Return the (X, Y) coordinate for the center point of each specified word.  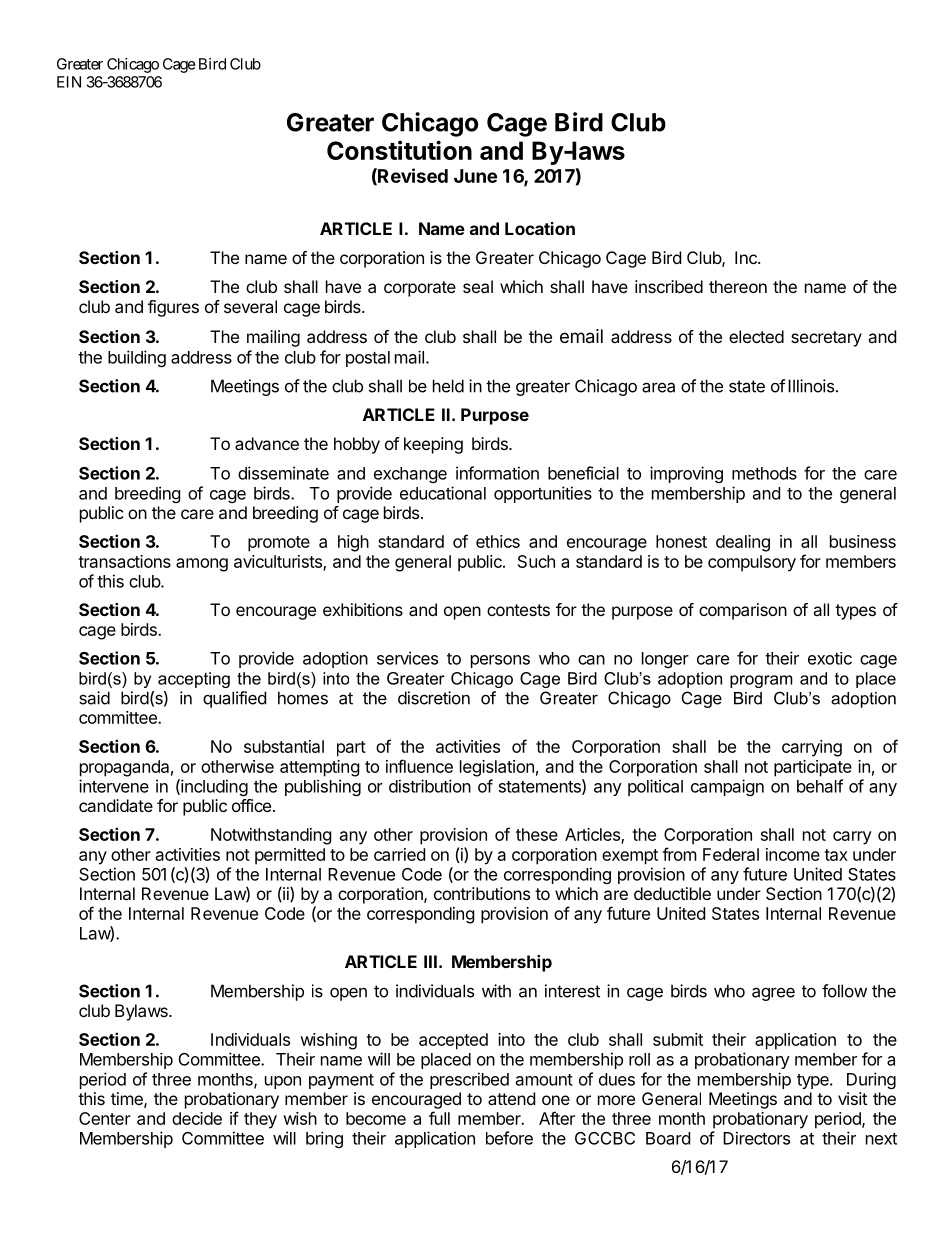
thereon (738, 286)
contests (518, 610)
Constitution (399, 150)
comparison (743, 611)
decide (197, 1118)
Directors (756, 1138)
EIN (69, 82)
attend (511, 1098)
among (202, 565)
